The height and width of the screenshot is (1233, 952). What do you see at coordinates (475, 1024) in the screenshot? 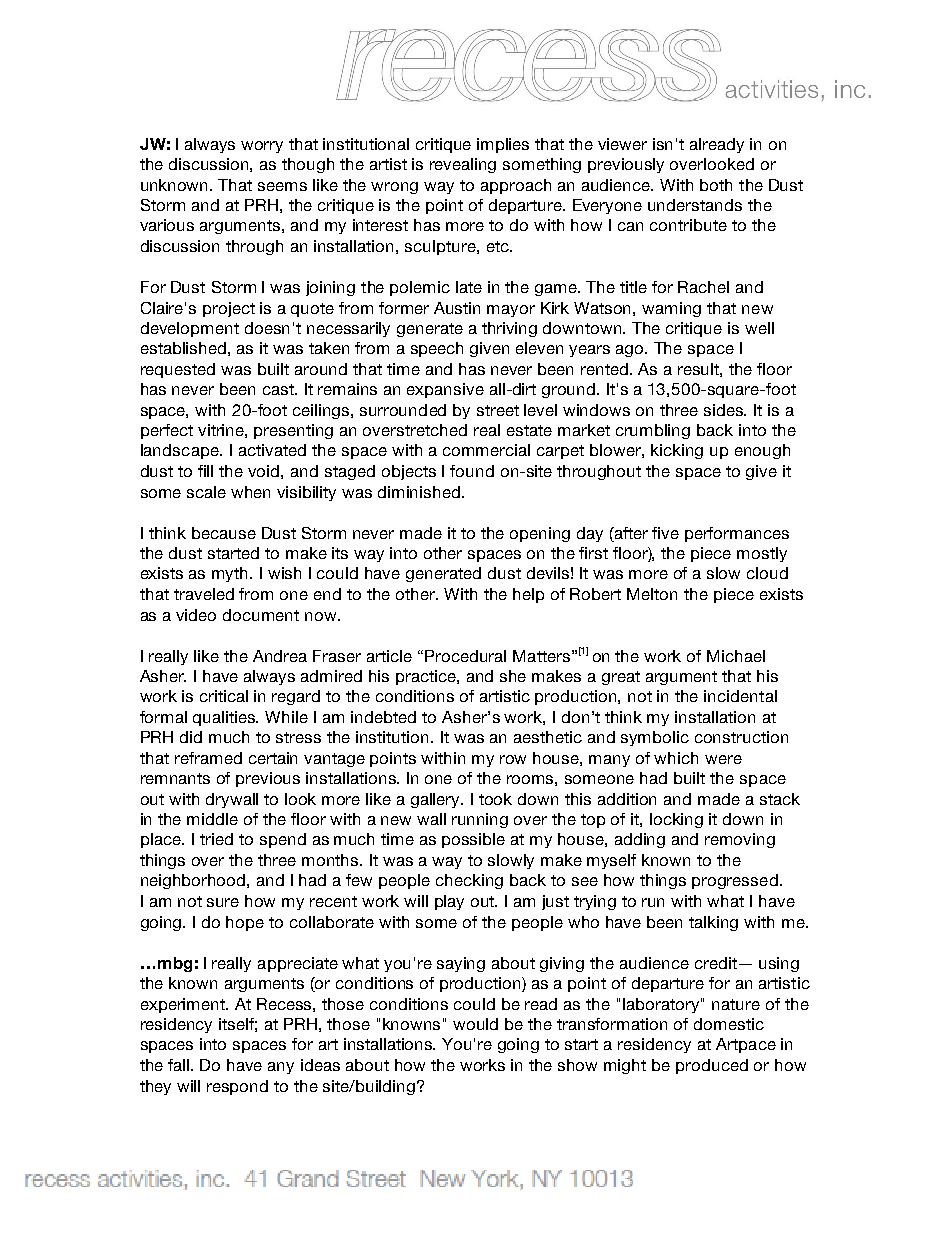
I see `would` at bounding box center [475, 1024].
